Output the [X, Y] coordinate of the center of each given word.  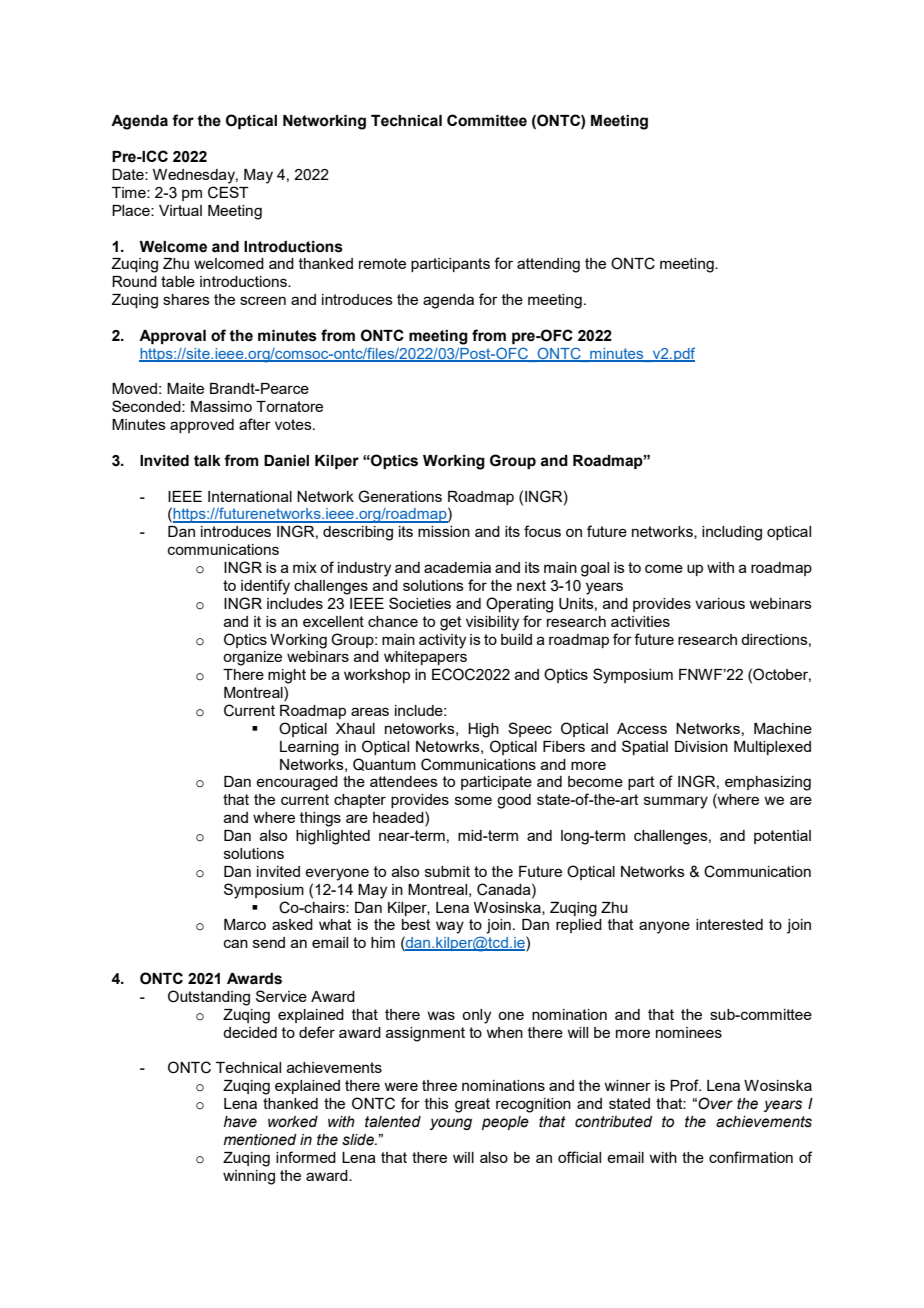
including [732, 533]
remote [382, 263]
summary [676, 802]
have [240, 1122]
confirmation [751, 1157]
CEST [228, 192]
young [451, 1124]
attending [548, 265]
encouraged [297, 783]
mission [444, 531]
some [473, 800]
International [250, 496]
